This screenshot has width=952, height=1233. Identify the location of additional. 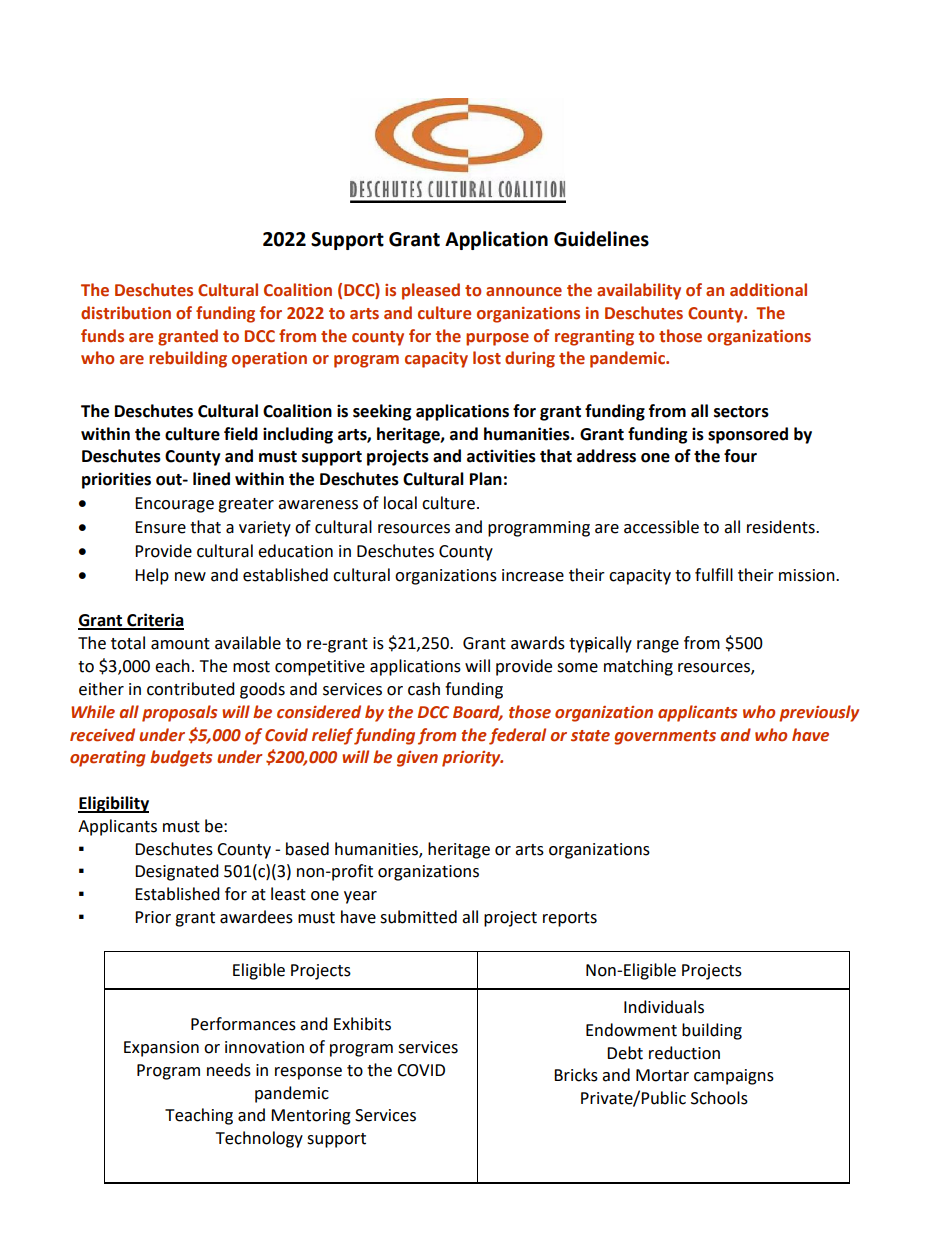
(768, 290).
